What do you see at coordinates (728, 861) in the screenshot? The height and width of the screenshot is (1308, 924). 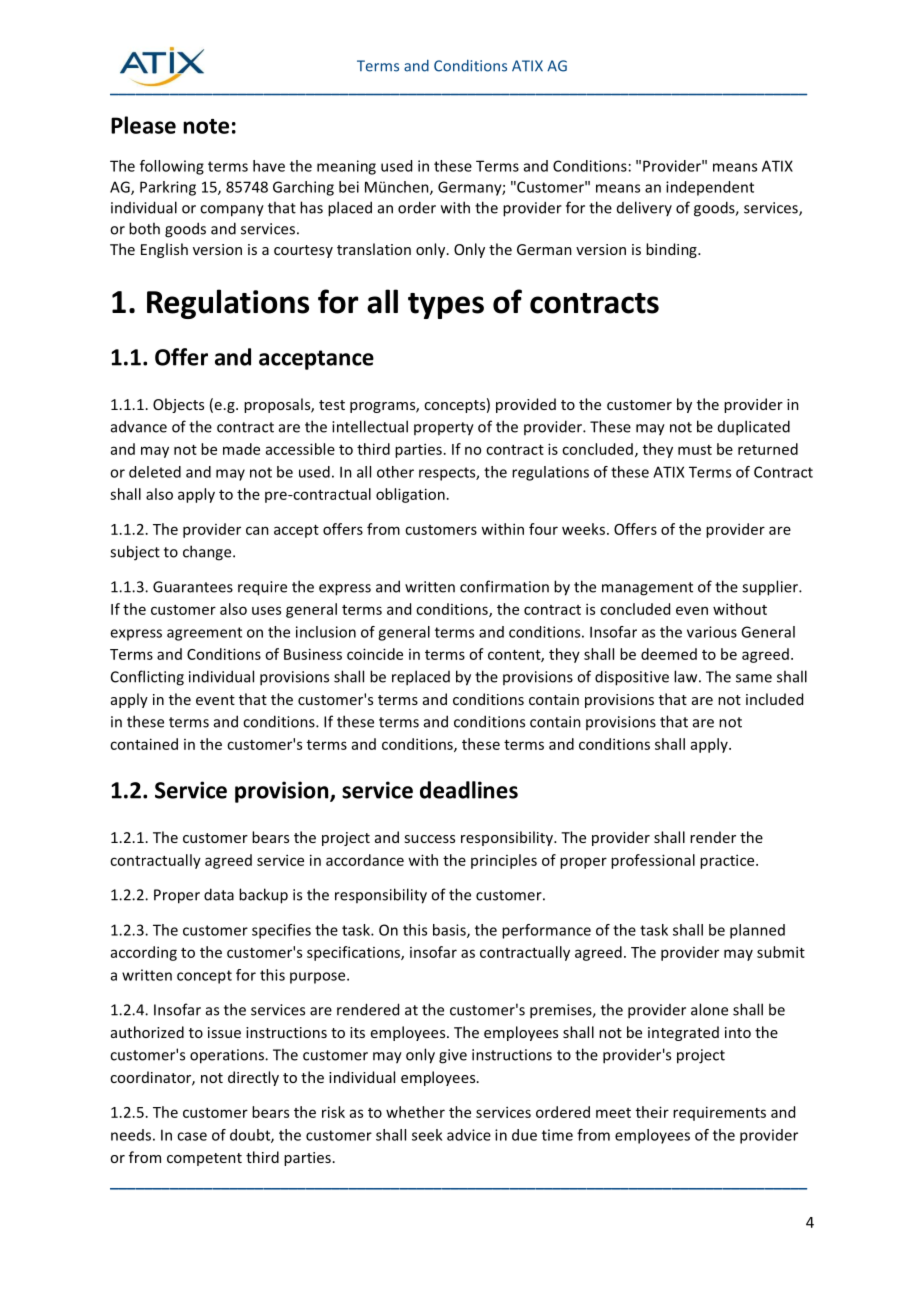 I see `practice` at bounding box center [728, 861].
